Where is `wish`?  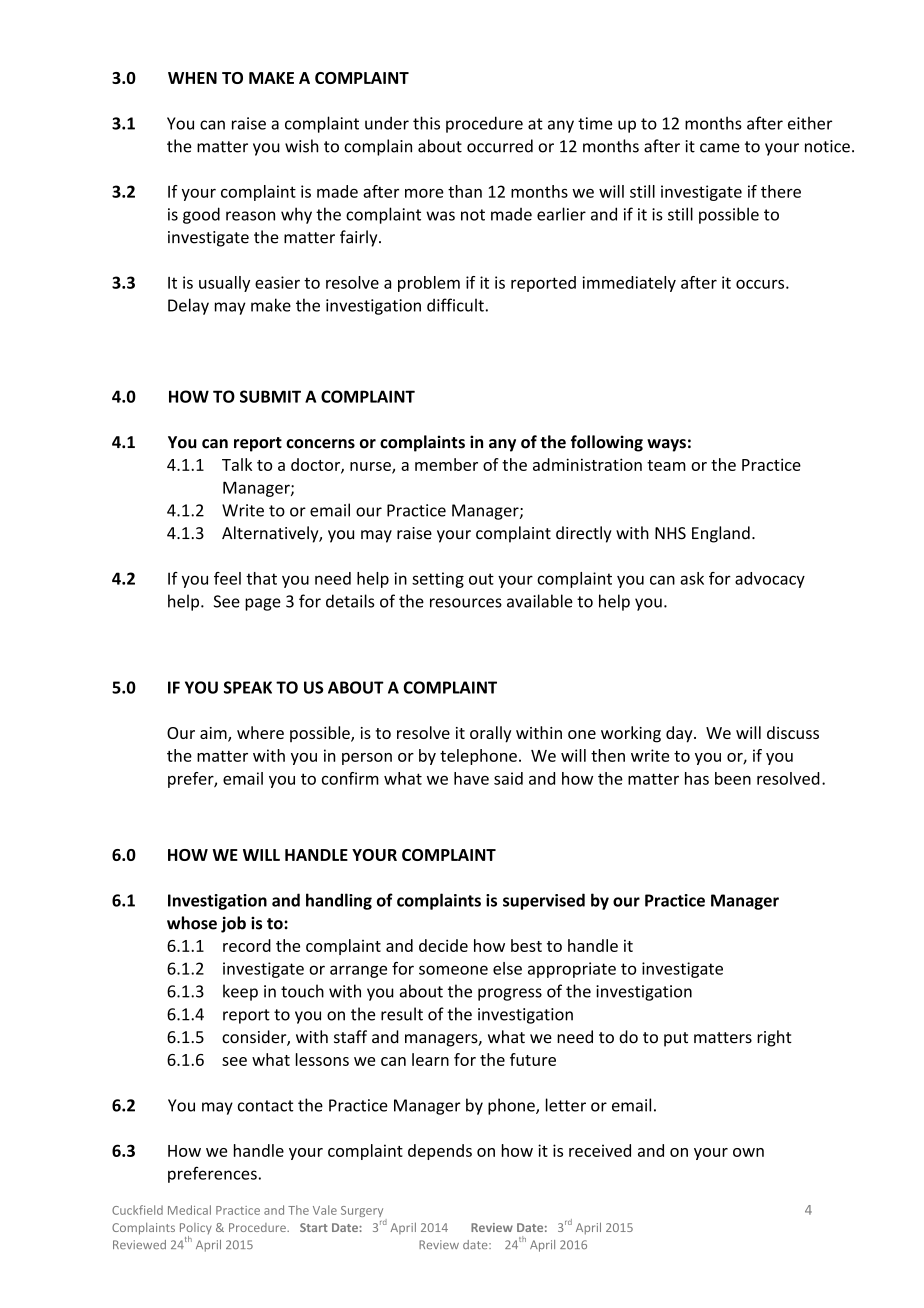 wish is located at coordinates (302, 146).
